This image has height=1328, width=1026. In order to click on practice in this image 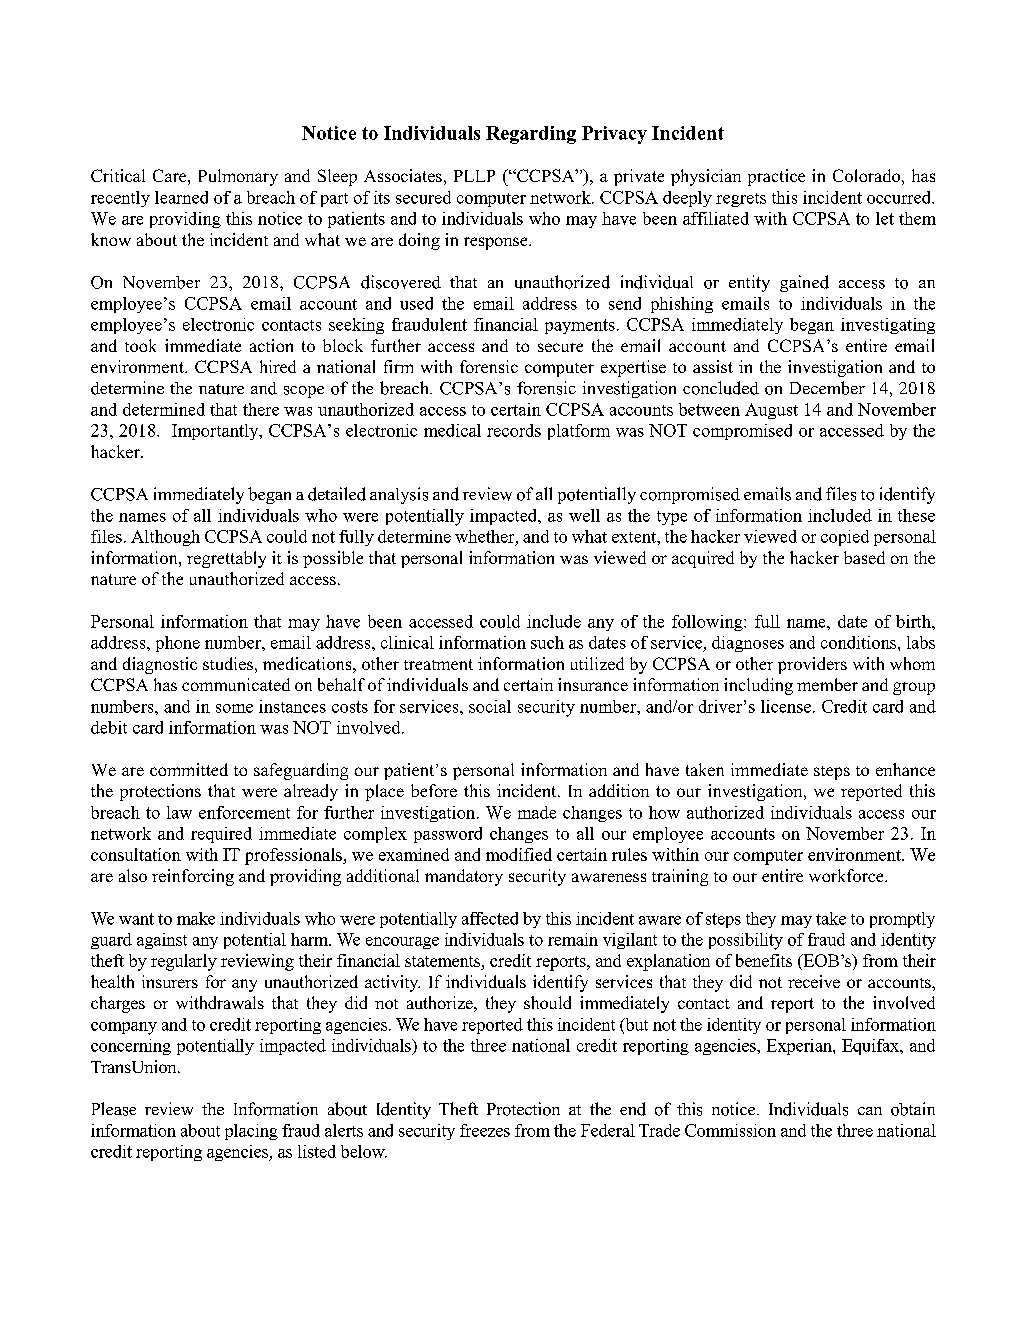, I will do `click(776, 177)`.
